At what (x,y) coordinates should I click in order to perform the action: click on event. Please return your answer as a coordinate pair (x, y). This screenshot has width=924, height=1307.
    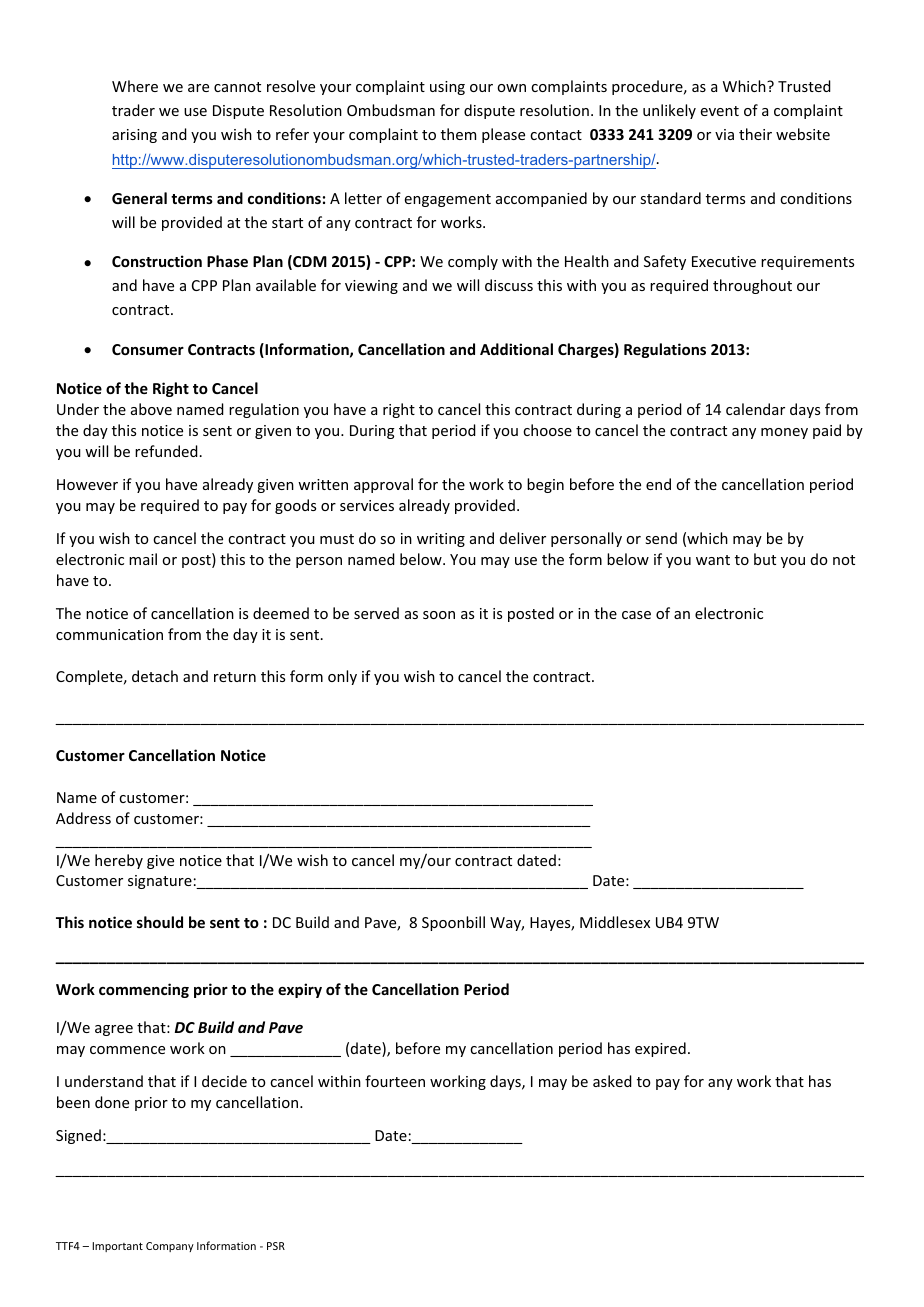
    Looking at the image, I should click on (720, 111).
